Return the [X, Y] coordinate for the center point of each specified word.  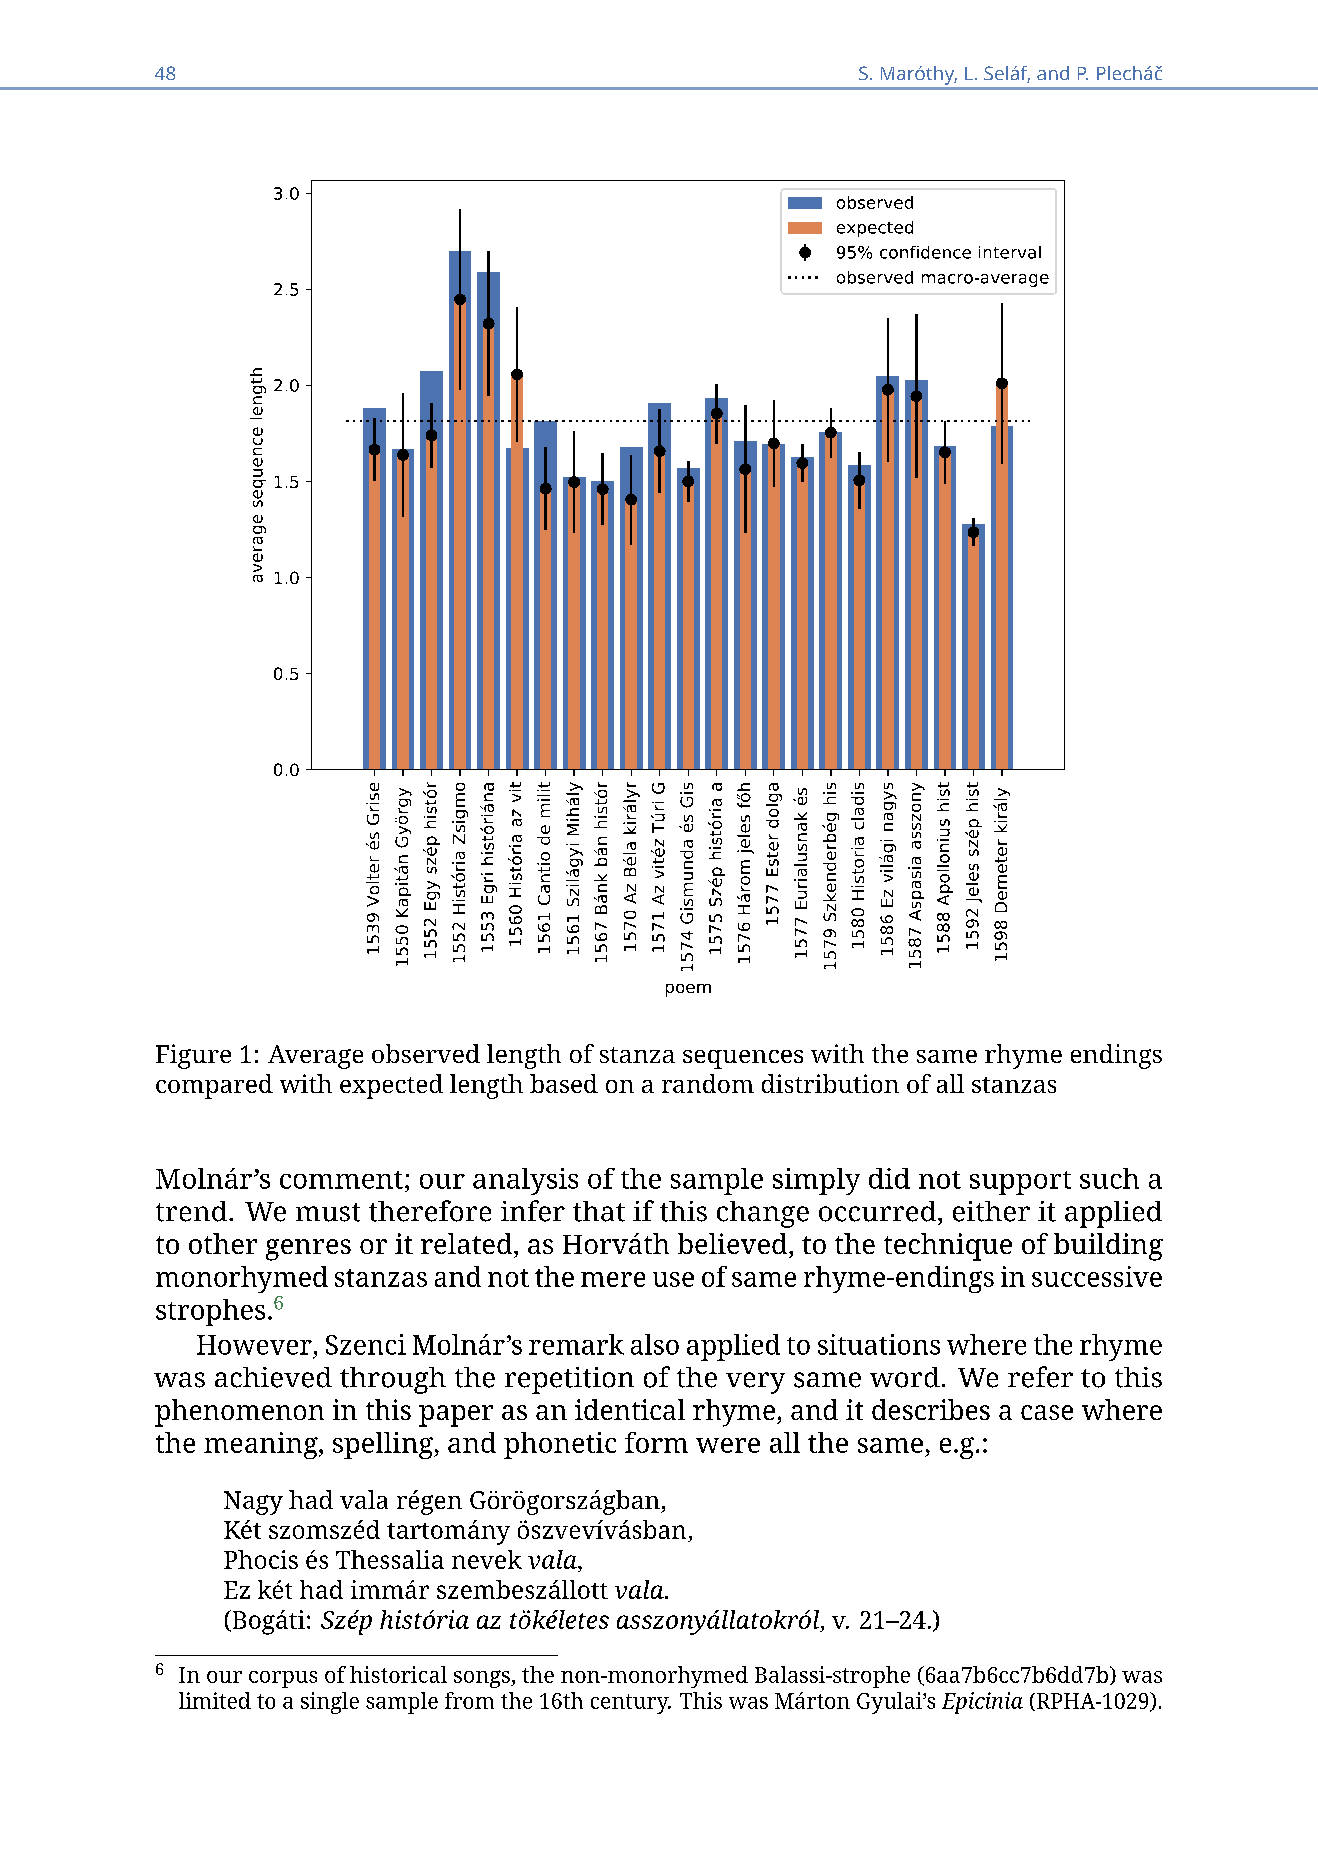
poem [688, 990]
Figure [193, 1056]
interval [1010, 252]
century [631, 1704]
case [1047, 1412]
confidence [925, 252]
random [708, 1083]
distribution [830, 1083]
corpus [283, 1679]
